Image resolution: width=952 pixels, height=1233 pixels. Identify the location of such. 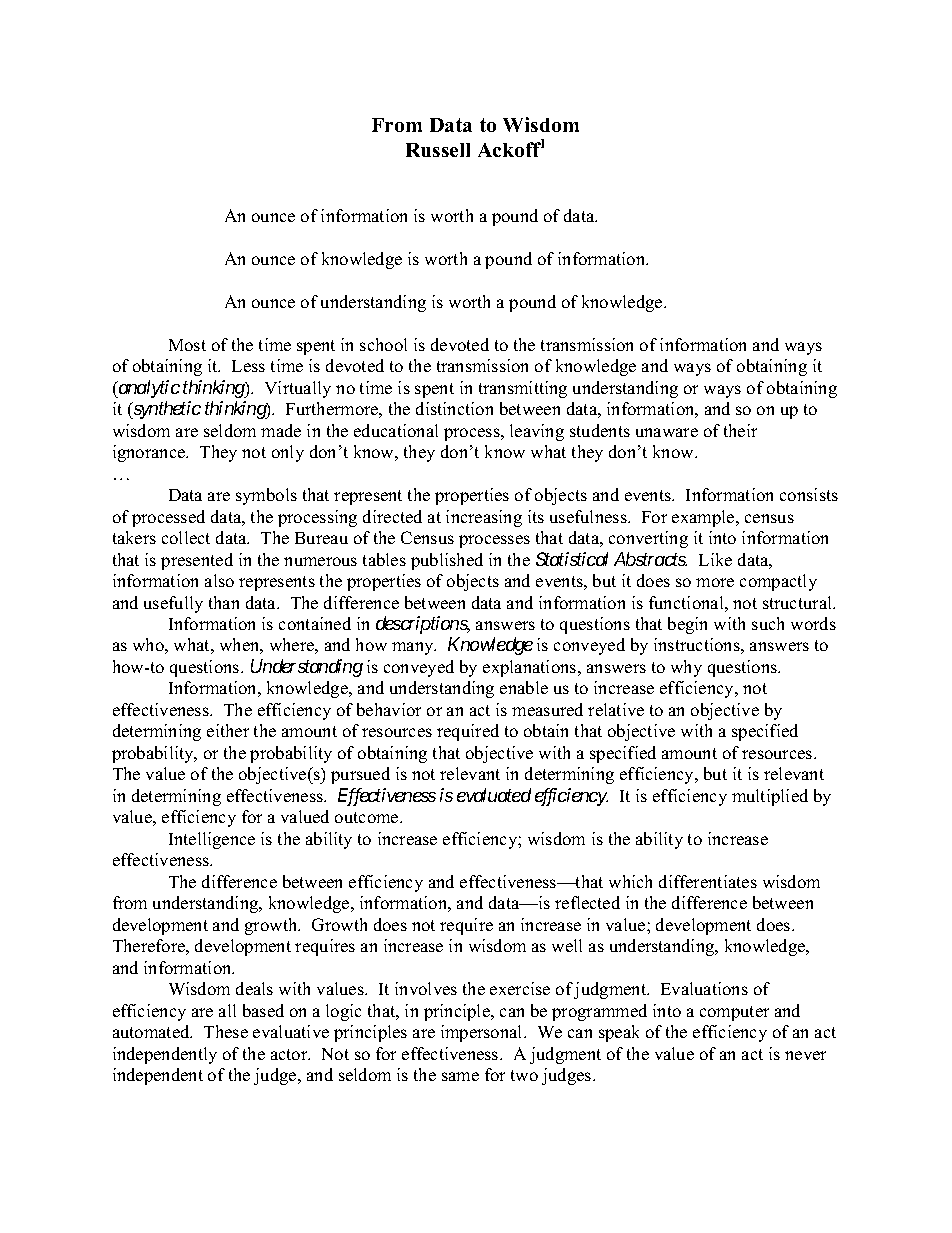
(768, 623).
